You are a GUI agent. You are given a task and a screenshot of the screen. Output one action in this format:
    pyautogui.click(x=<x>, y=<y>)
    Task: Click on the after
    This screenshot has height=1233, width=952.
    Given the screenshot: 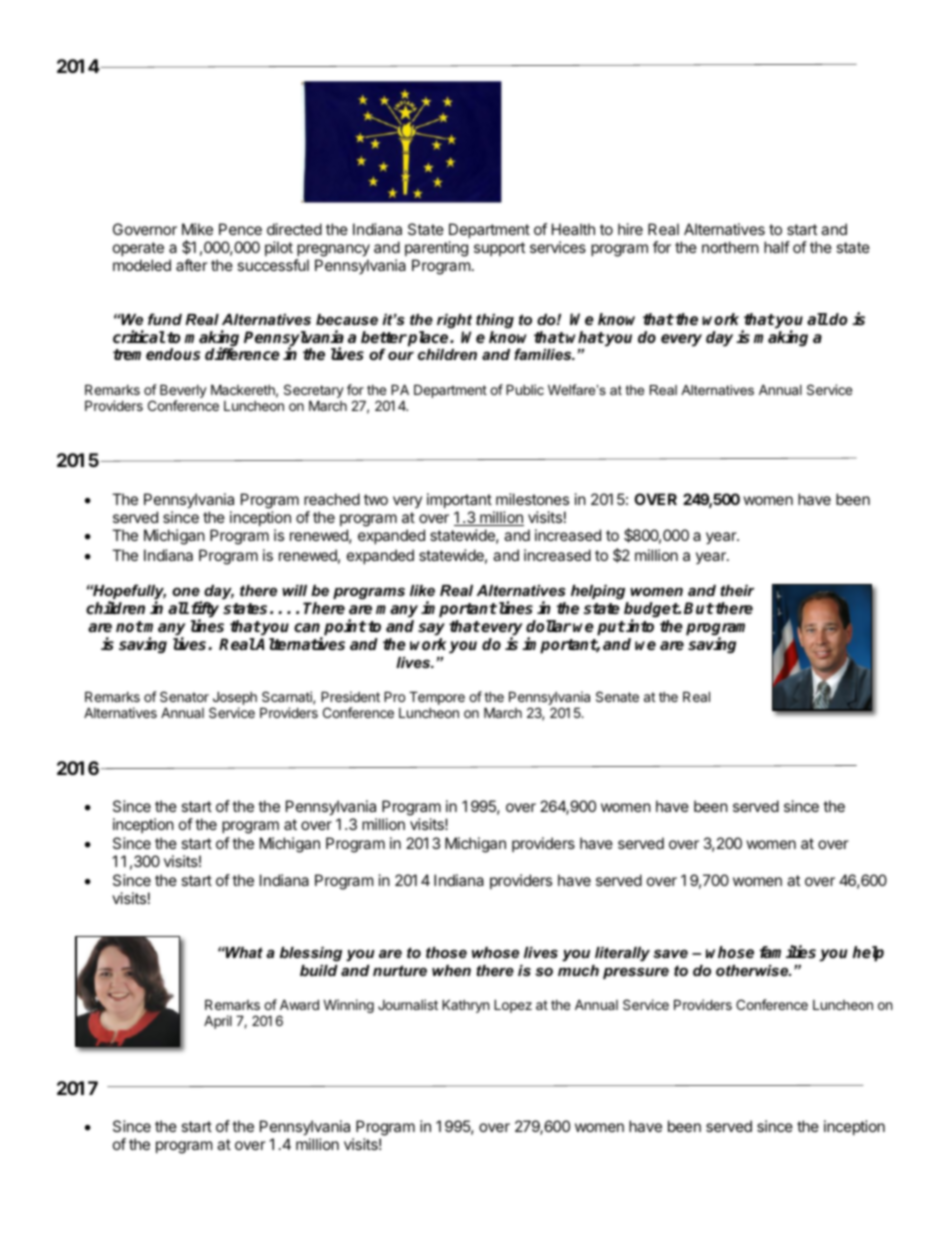 What is the action you would take?
    pyautogui.click(x=192, y=265)
